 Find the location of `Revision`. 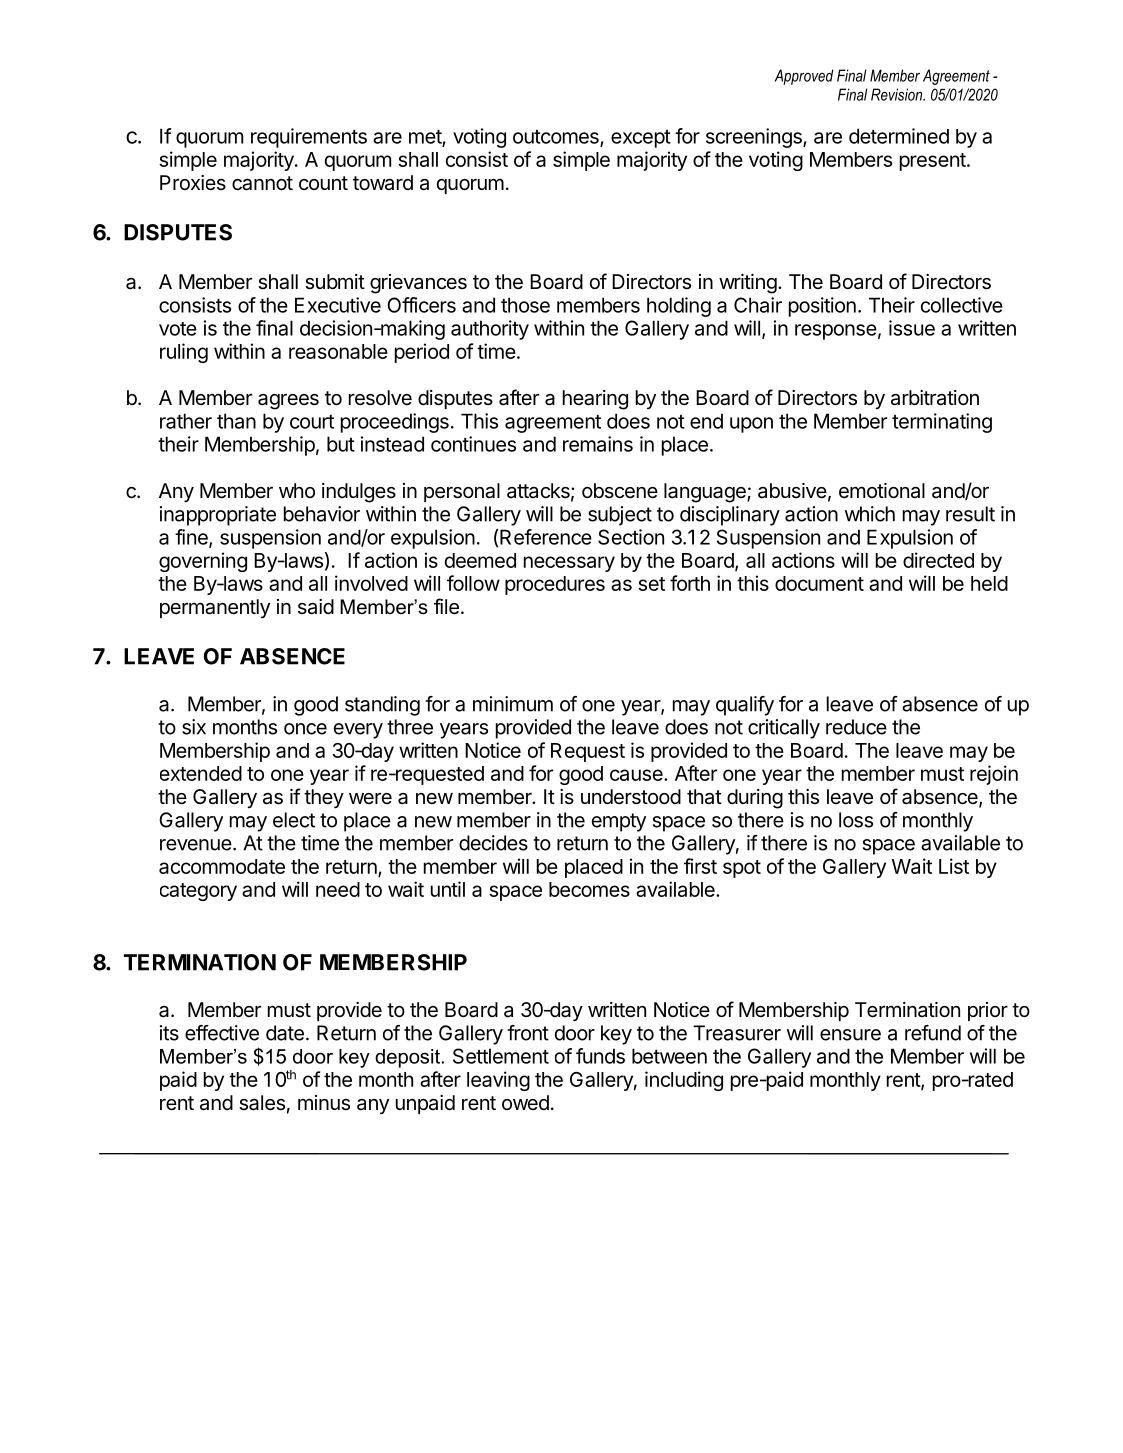

Revision is located at coordinates (898, 94).
